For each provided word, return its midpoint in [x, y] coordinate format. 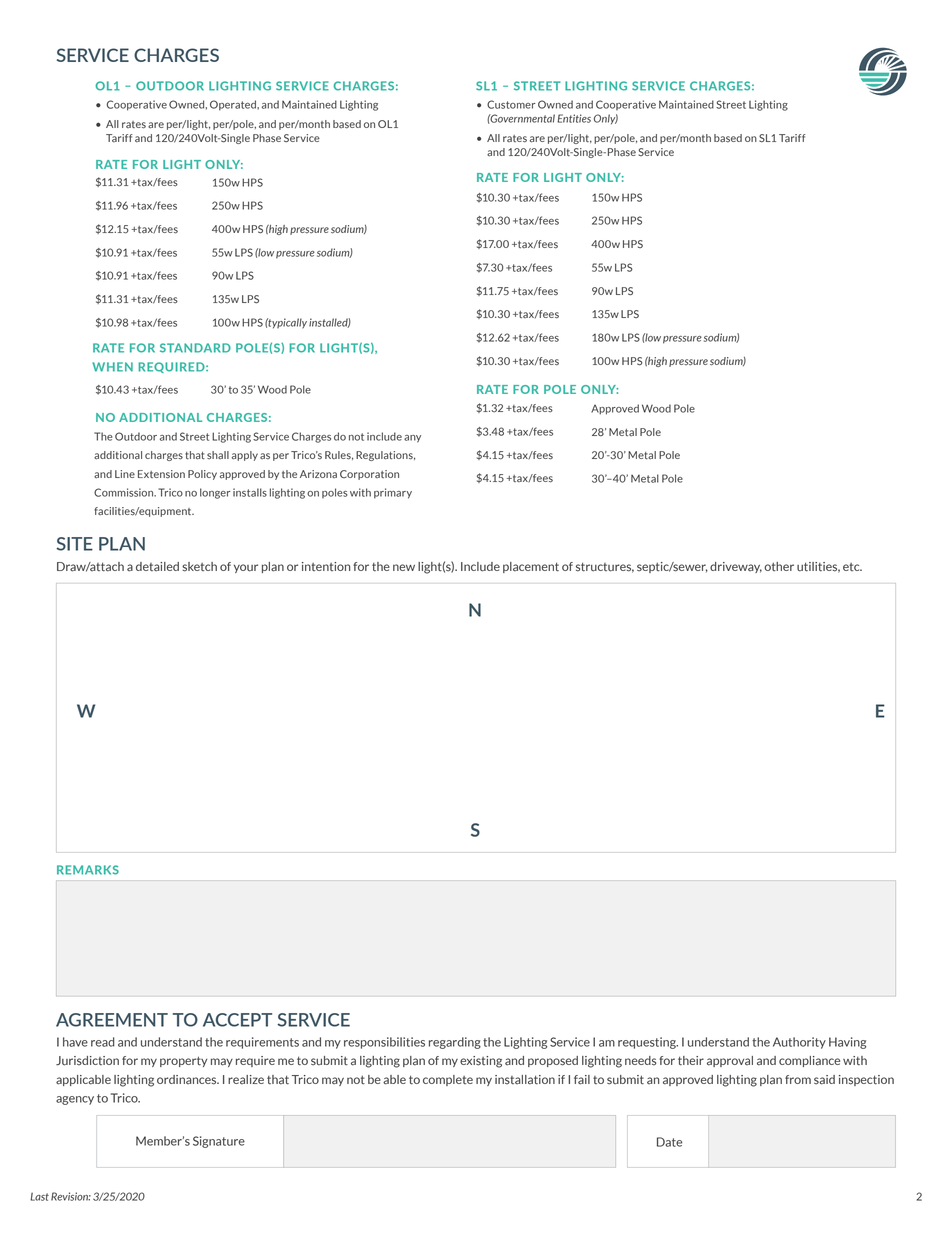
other [779, 567]
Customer [511, 104]
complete [448, 1080]
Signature [219, 1142]
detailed [157, 567]
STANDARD [195, 348]
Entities [574, 118]
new [404, 567]
